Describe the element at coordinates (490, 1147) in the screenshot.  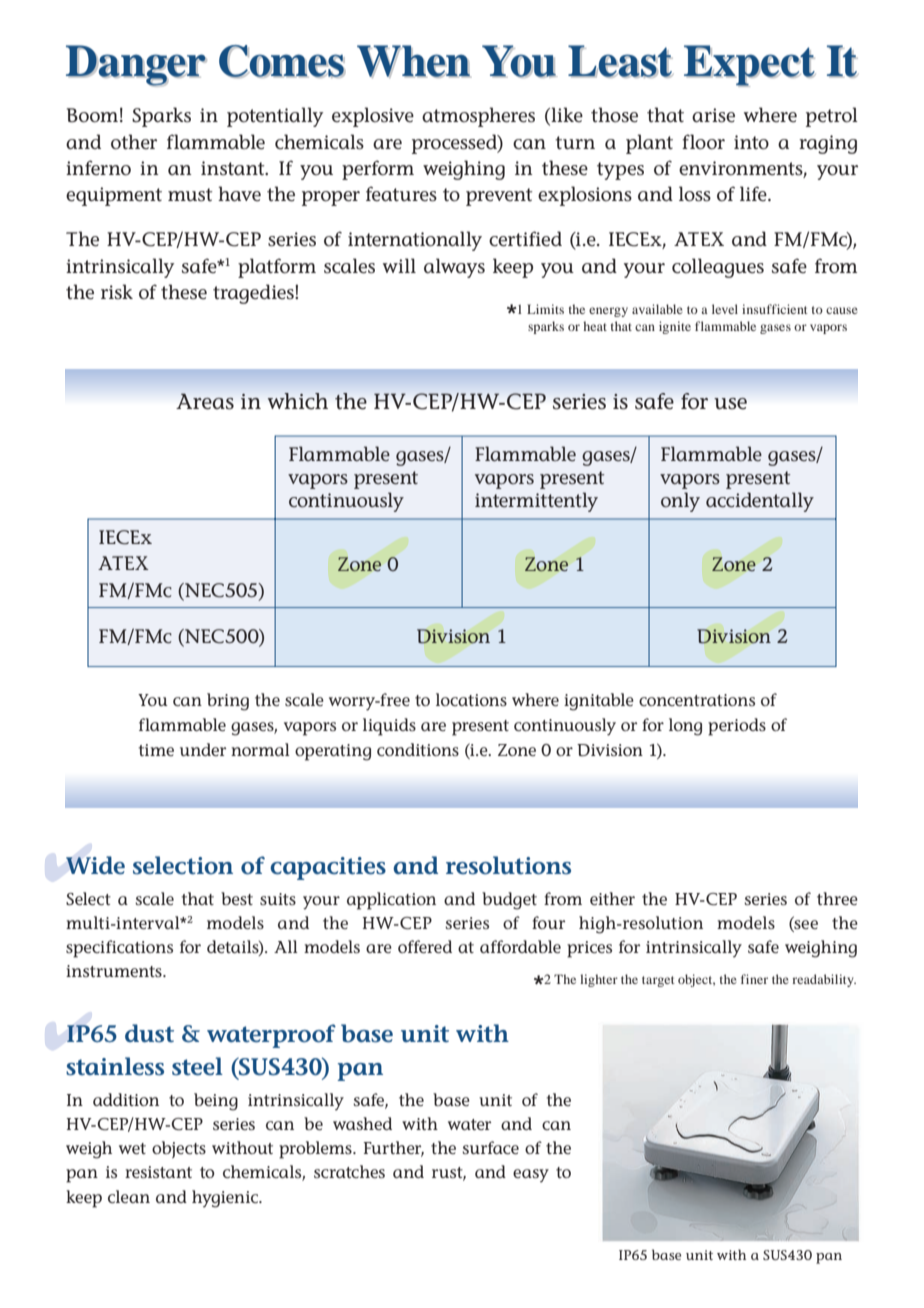
I see `surface` at that location.
